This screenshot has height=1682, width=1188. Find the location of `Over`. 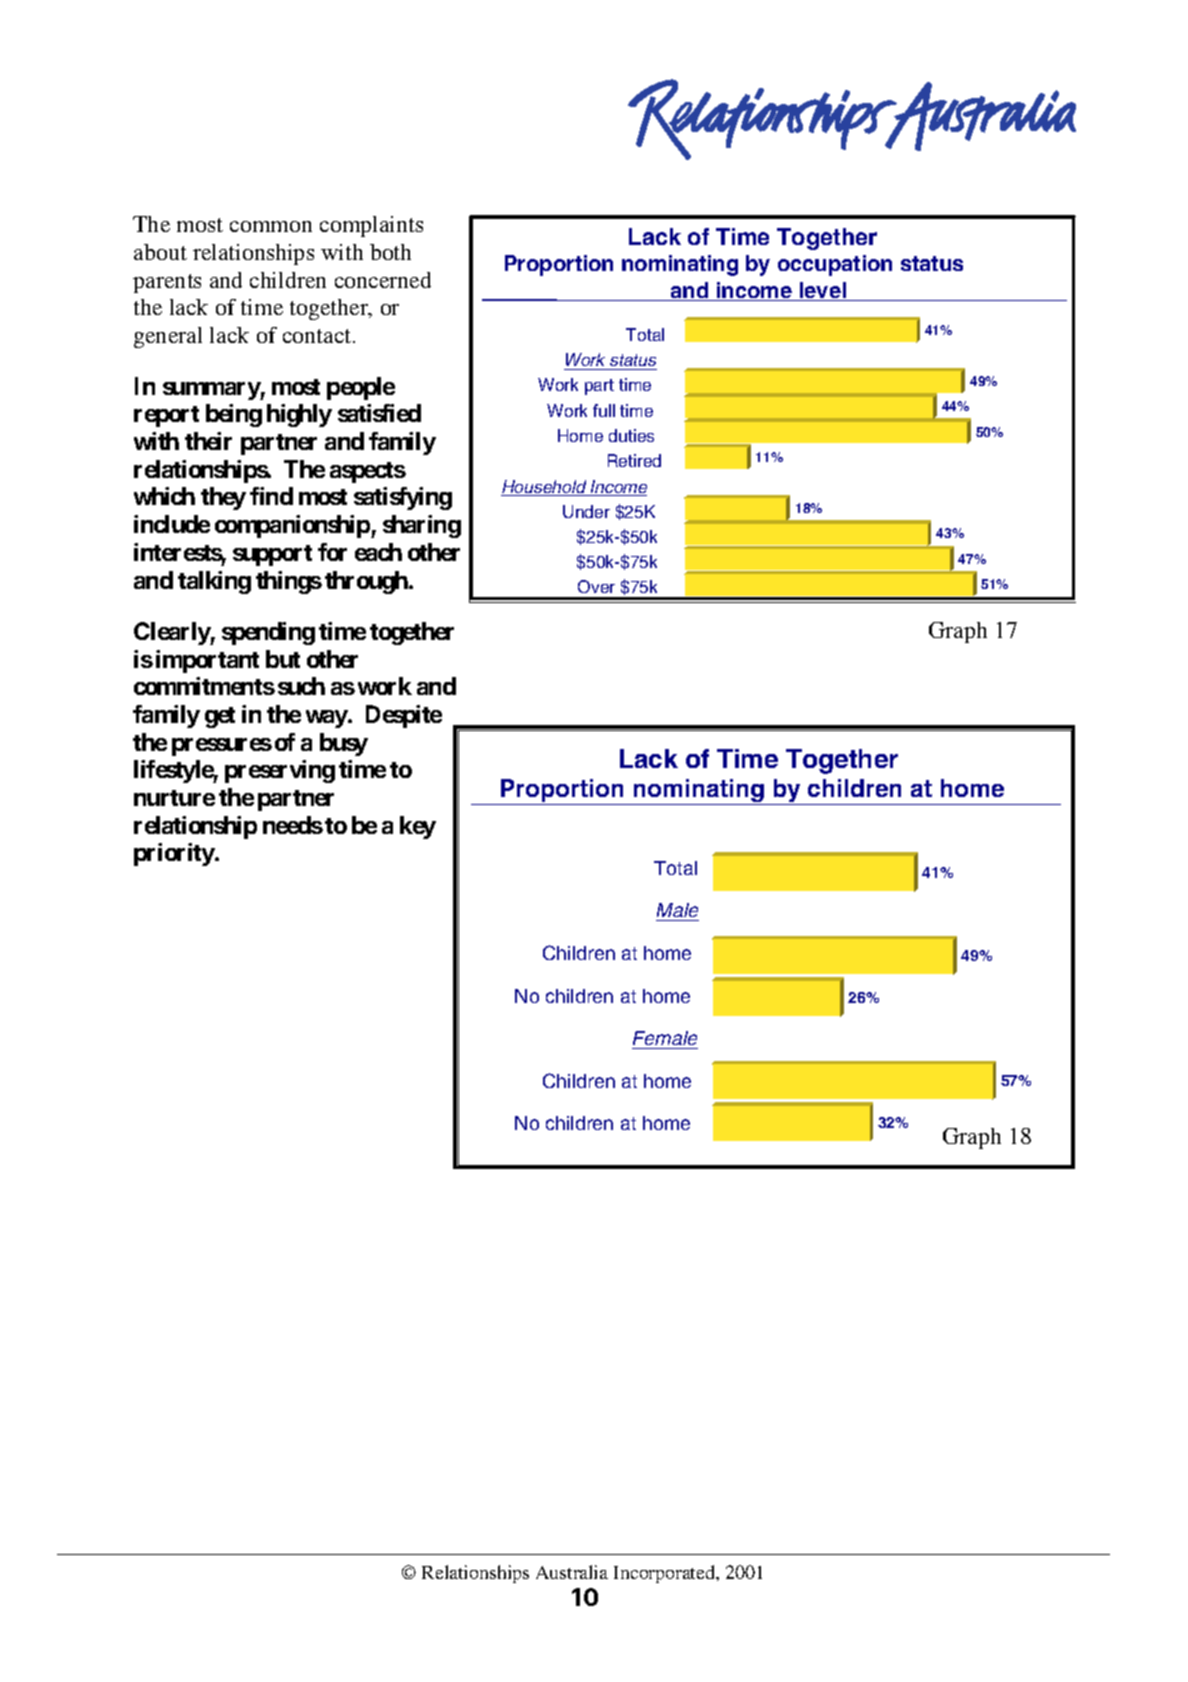

Over is located at coordinates (596, 586).
